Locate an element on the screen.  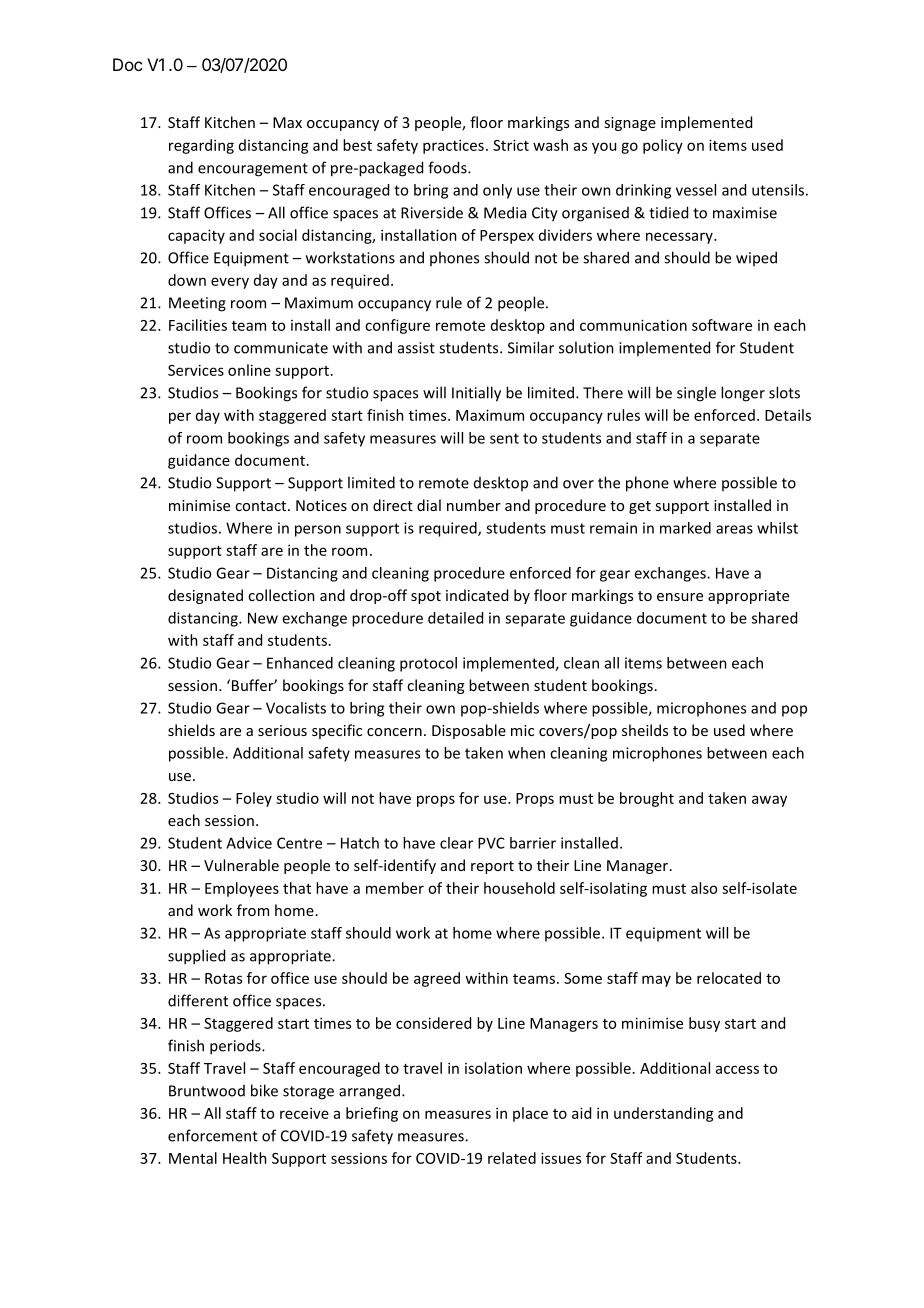
away is located at coordinates (769, 801).
